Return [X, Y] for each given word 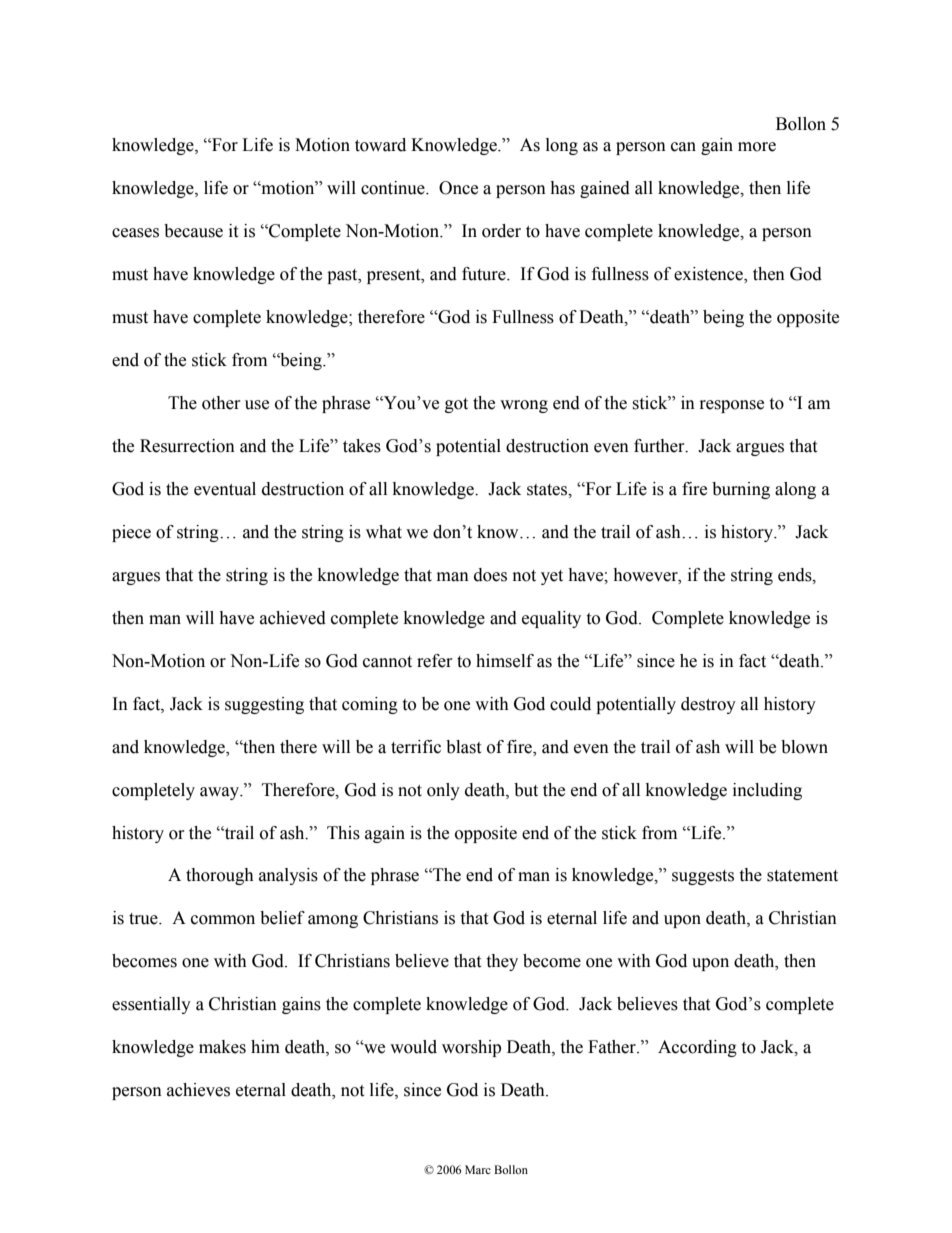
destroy [708, 705]
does [490, 575]
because [193, 231]
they [502, 962]
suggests [703, 877]
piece [131, 533]
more [757, 147]
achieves [198, 1090]
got [456, 405]
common [223, 920]
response [732, 406]
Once [458, 188]
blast [463, 747]
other [221, 403]
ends [796, 575]
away [221, 793]
